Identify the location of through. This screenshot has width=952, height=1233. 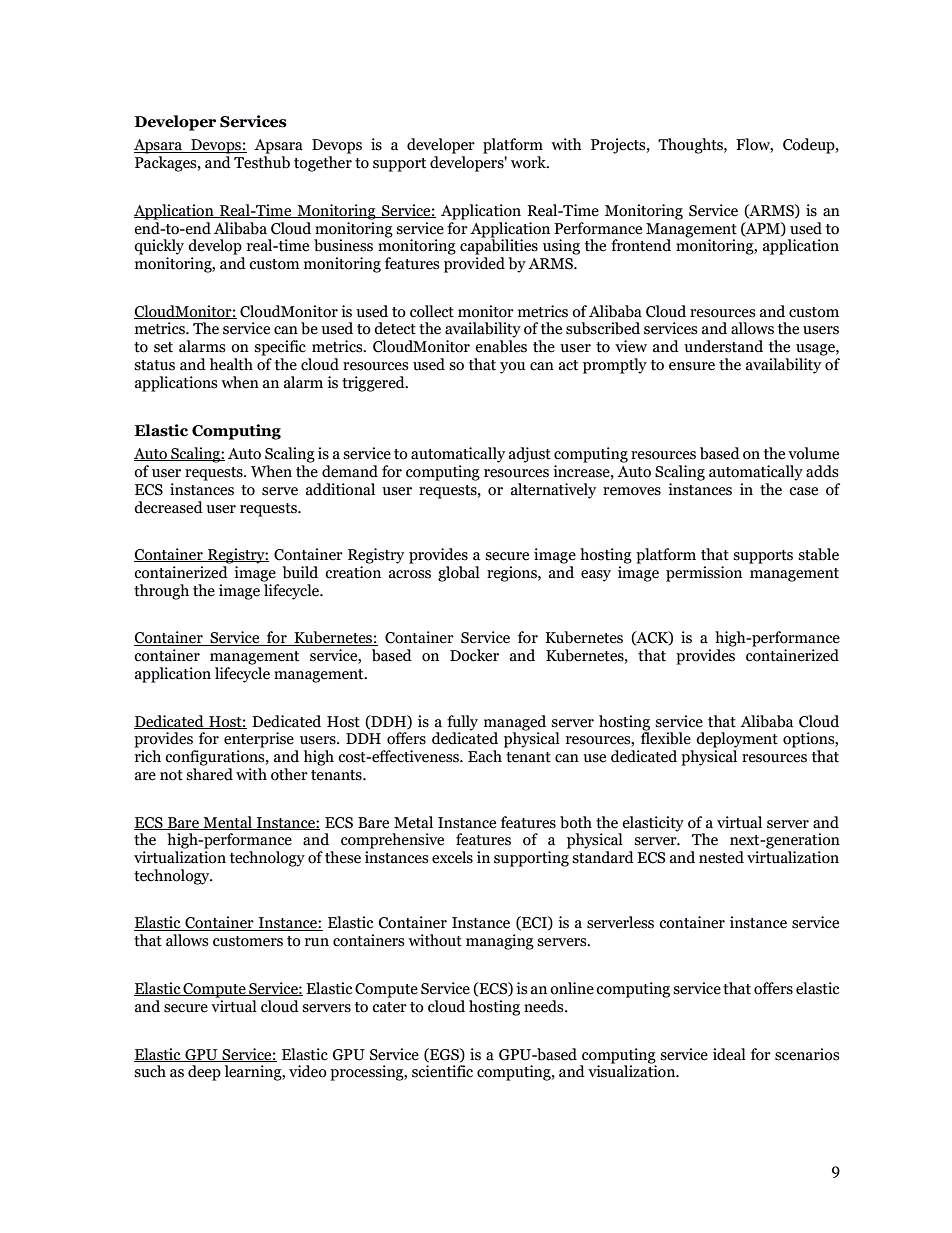
(161, 592).
